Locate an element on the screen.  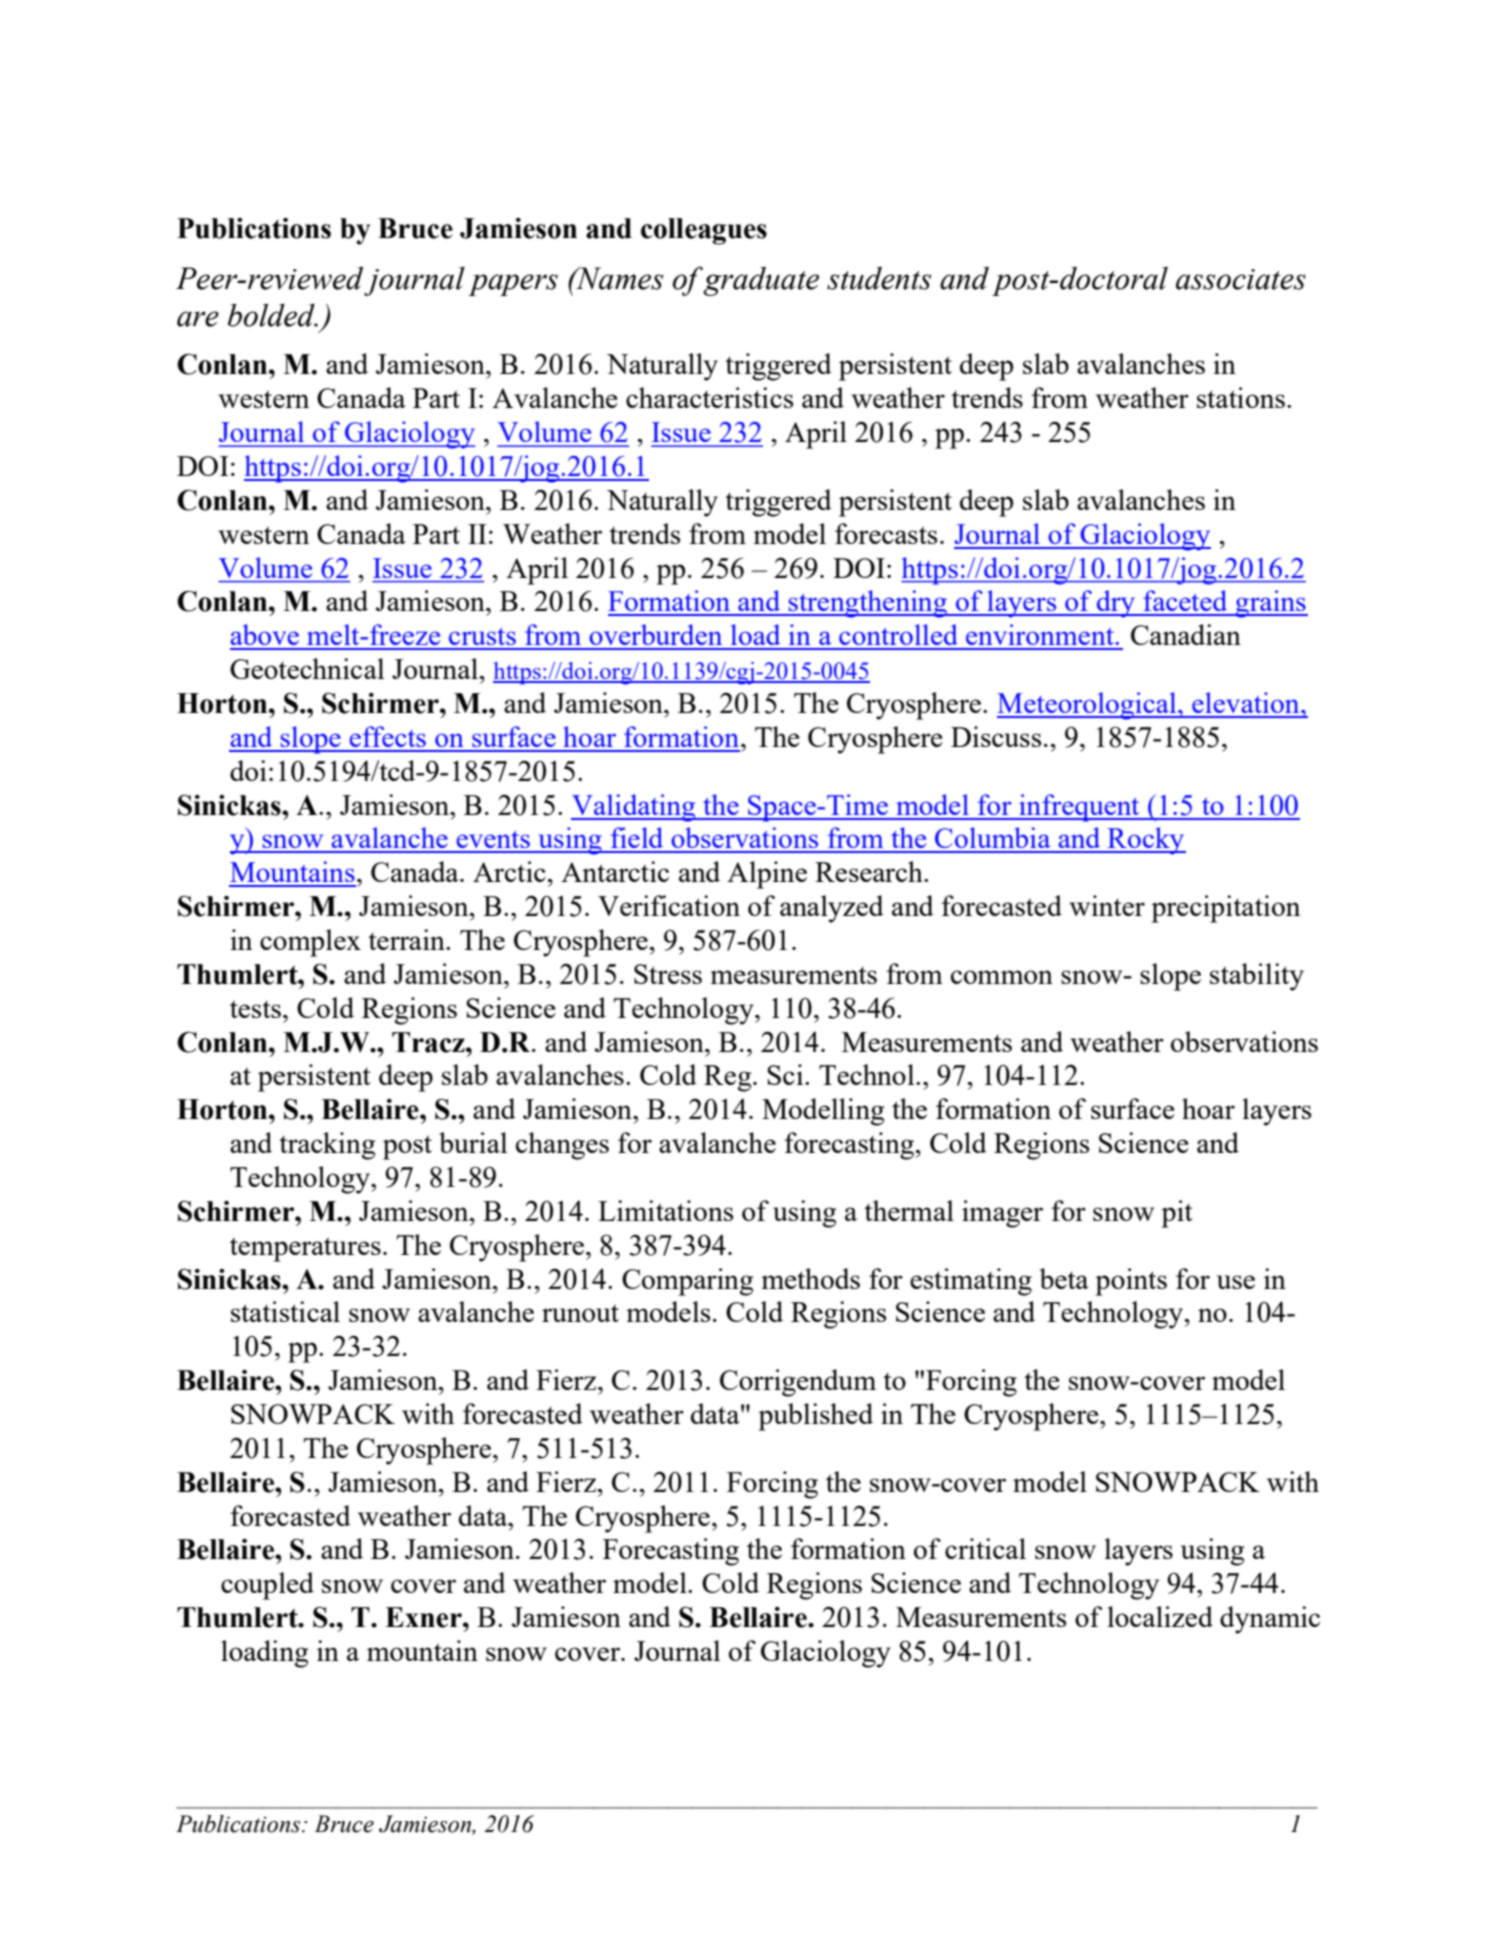
dry is located at coordinates (1116, 604).
